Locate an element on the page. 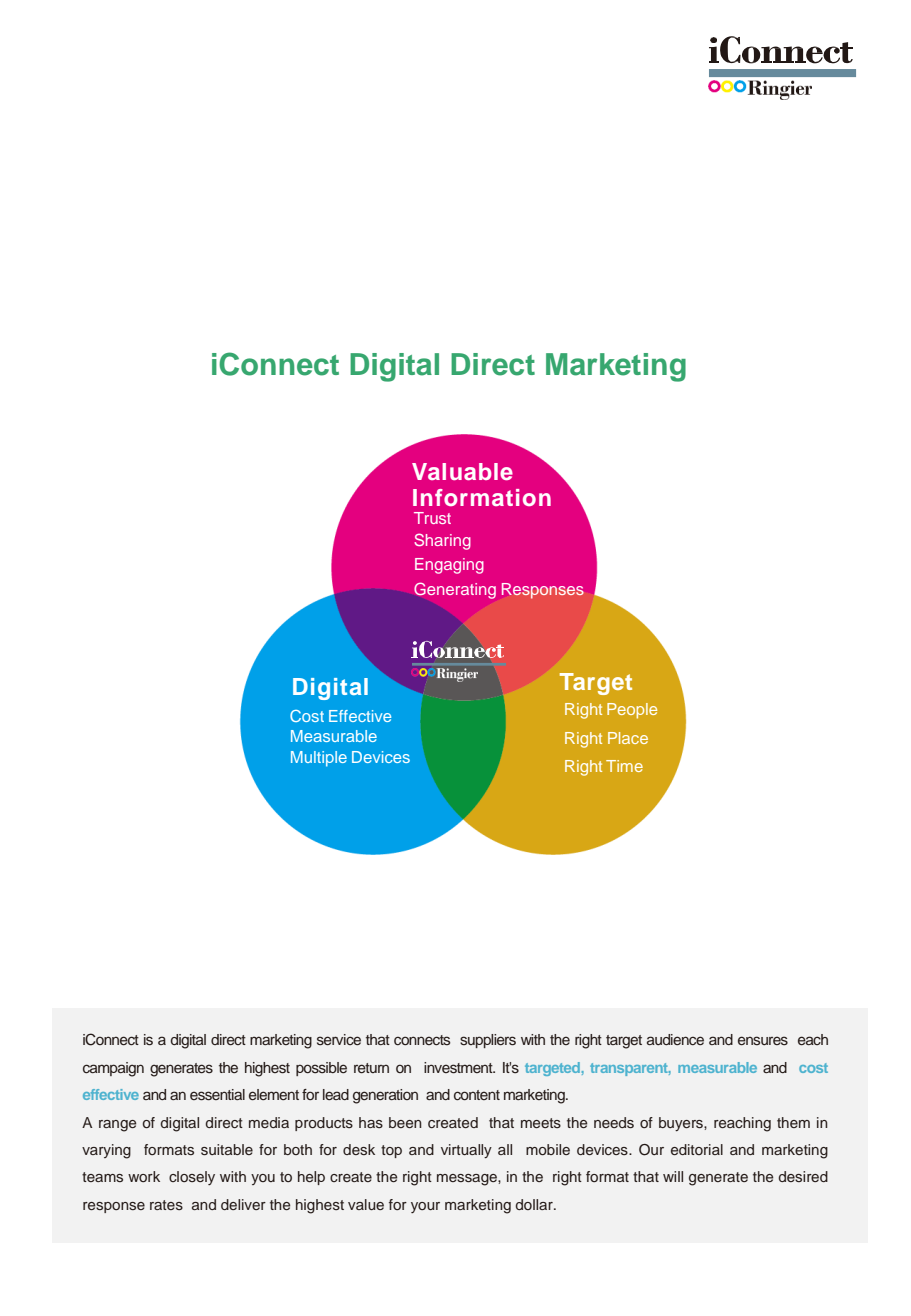 The image size is (911, 1316). closely is located at coordinates (192, 1178).
